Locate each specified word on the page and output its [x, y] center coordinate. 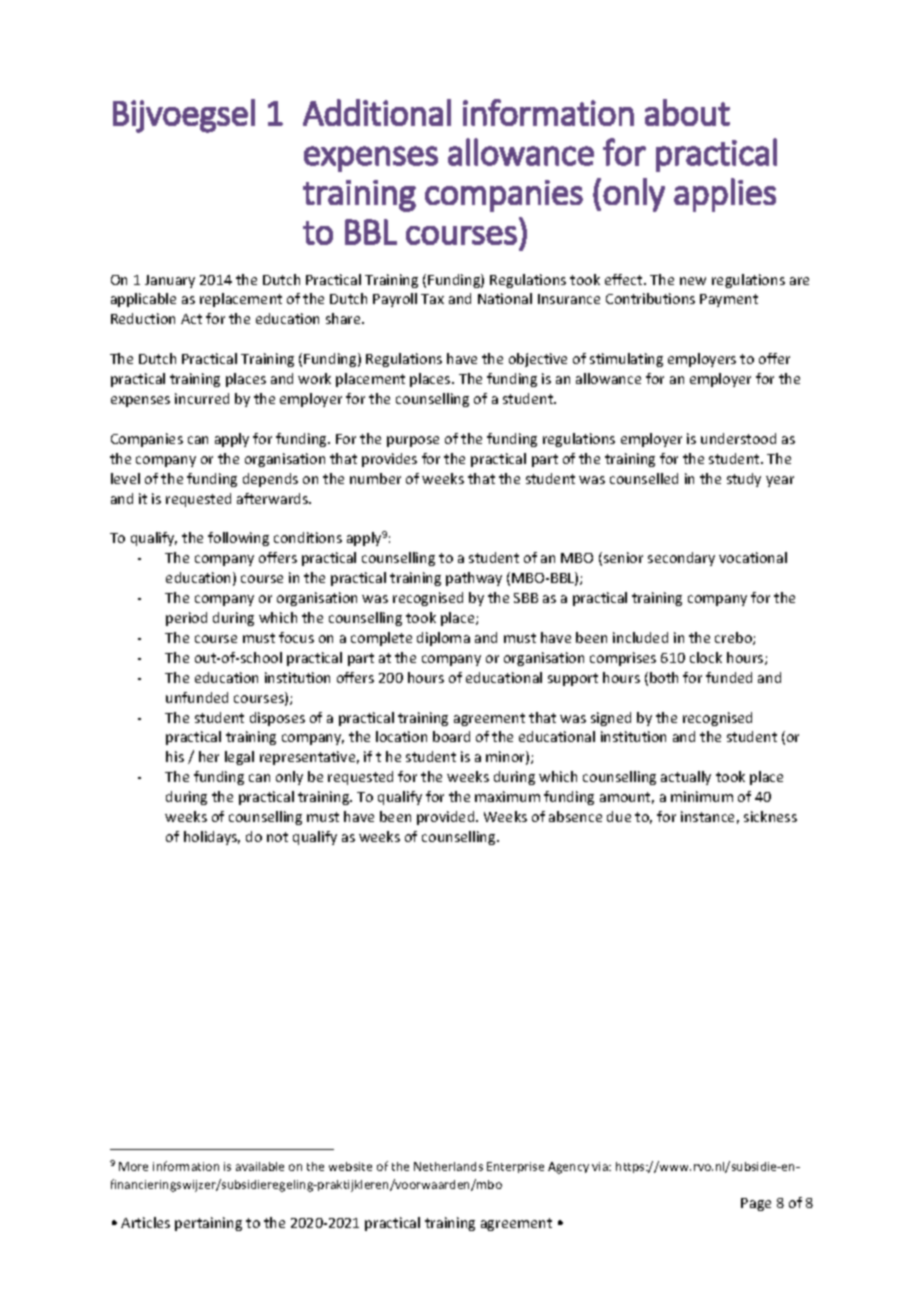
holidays [212, 838]
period [186, 619]
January [170, 281]
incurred [202, 398]
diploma [443, 639]
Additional [377, 112]
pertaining [208, 1224]
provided [447, 818]
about [687, 112]
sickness [770, 816]
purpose [413, 441]
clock [706, 657]
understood [738, 438]
